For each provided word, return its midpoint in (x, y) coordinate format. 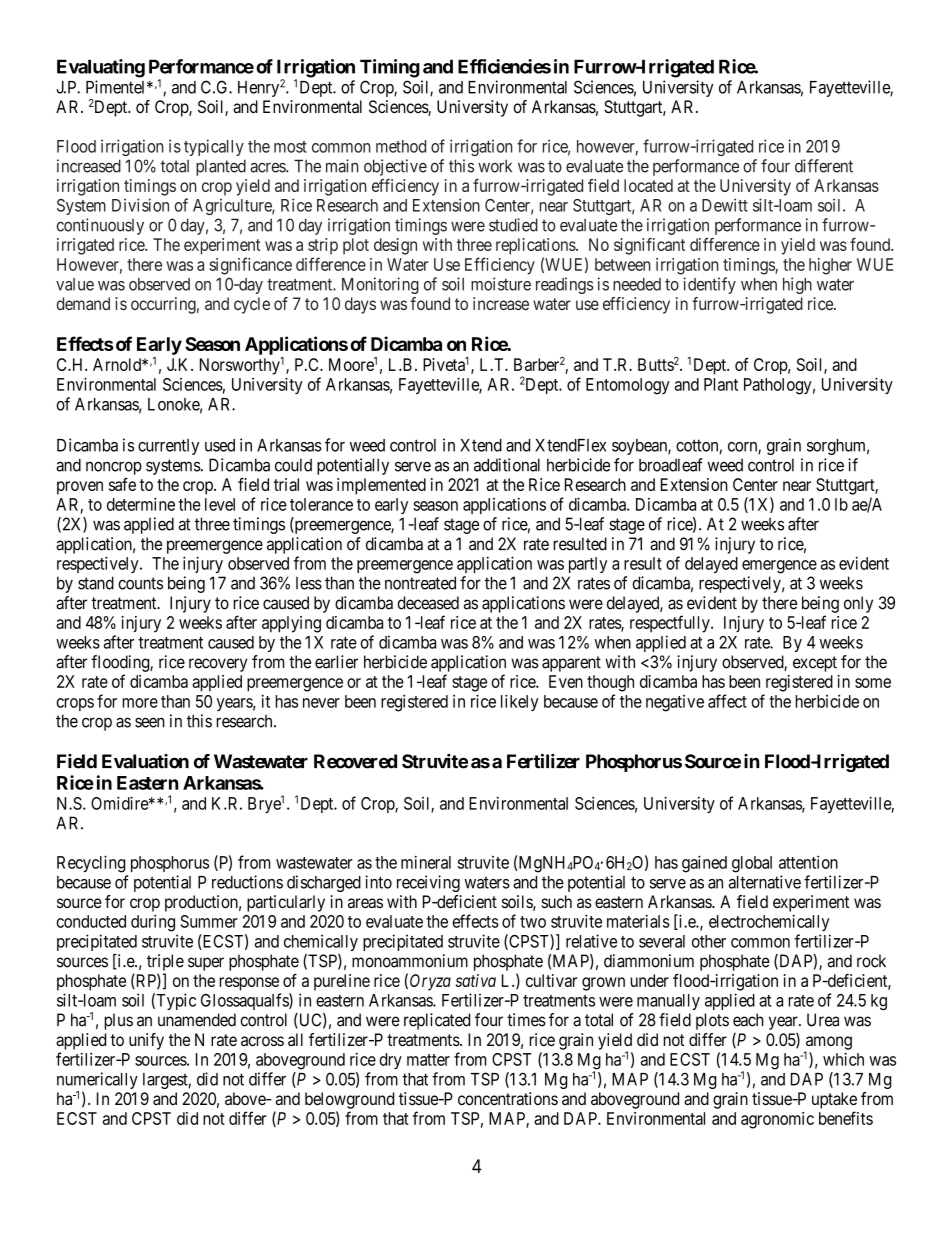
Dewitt (725, 205)
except (815, 664)
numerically (97, 1082)
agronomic (777, 1120)
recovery (218, 665)
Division (140, 205)
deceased (428, 603)
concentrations (508, 1098)
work (495, 166)
